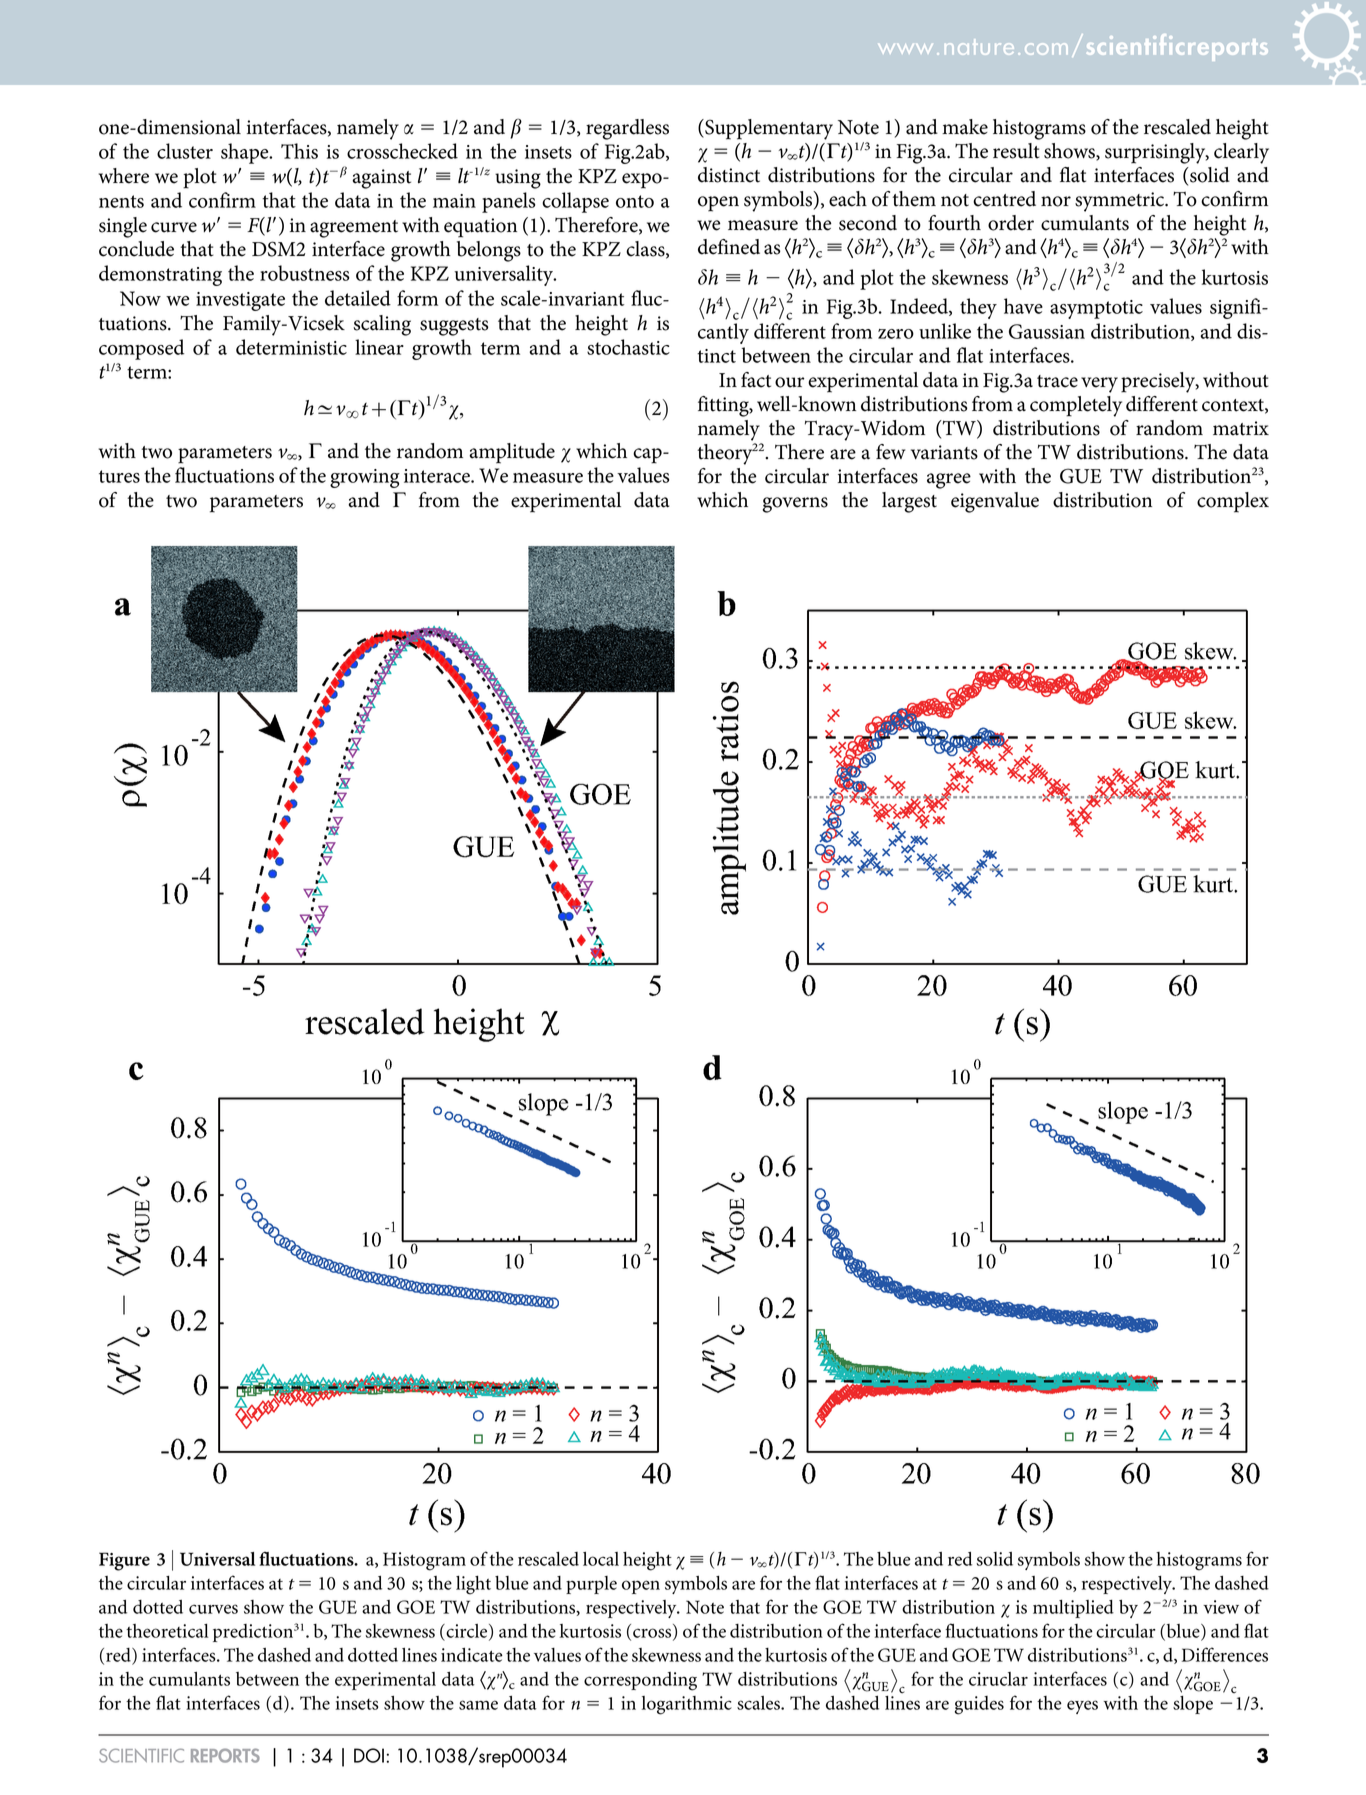 The height and width of the image is (1795, 1366). What do you see at coordinates (687, 1705) in the image?
I see `logarithmic` at bounding box center [687, 1705].
